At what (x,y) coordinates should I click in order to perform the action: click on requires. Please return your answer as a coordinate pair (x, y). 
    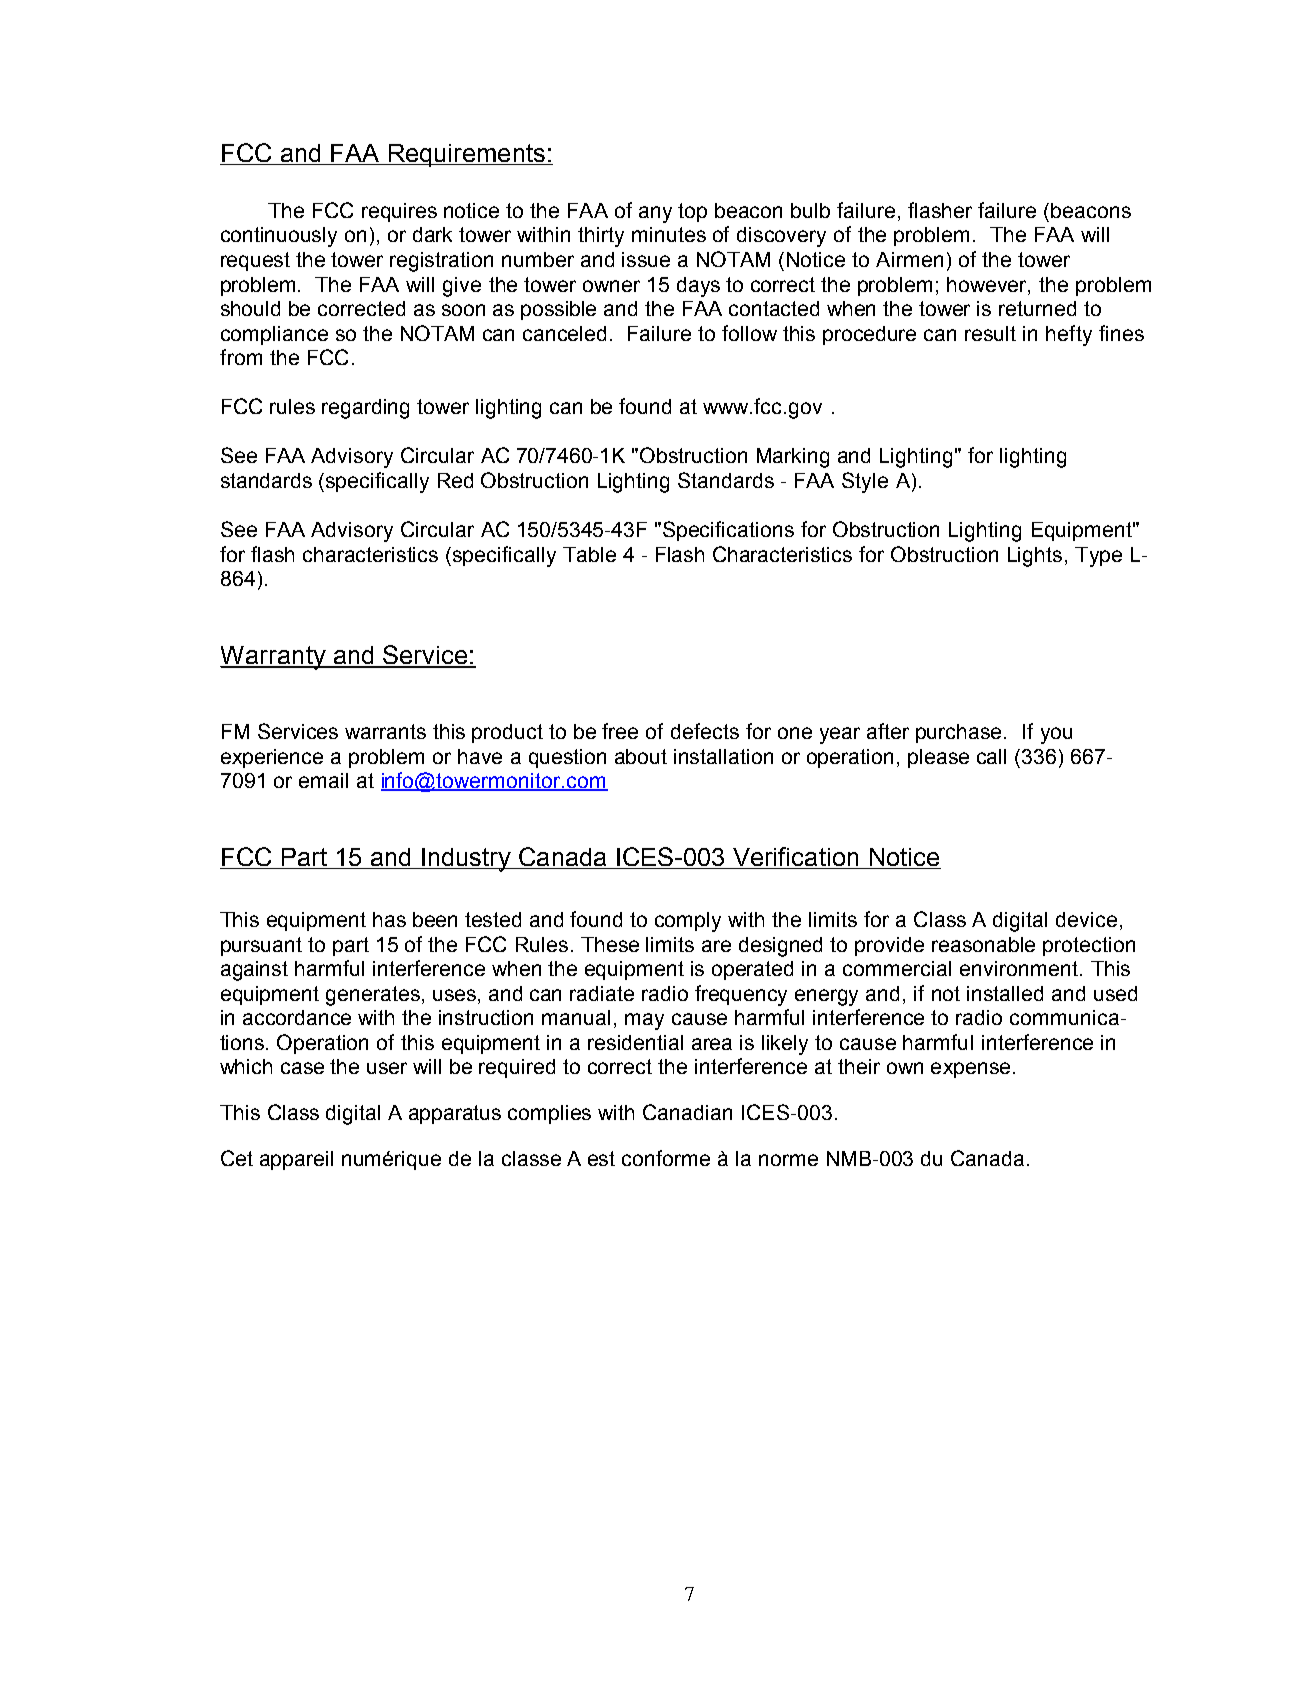
    Looking at the image, I should click on (399, 212).
